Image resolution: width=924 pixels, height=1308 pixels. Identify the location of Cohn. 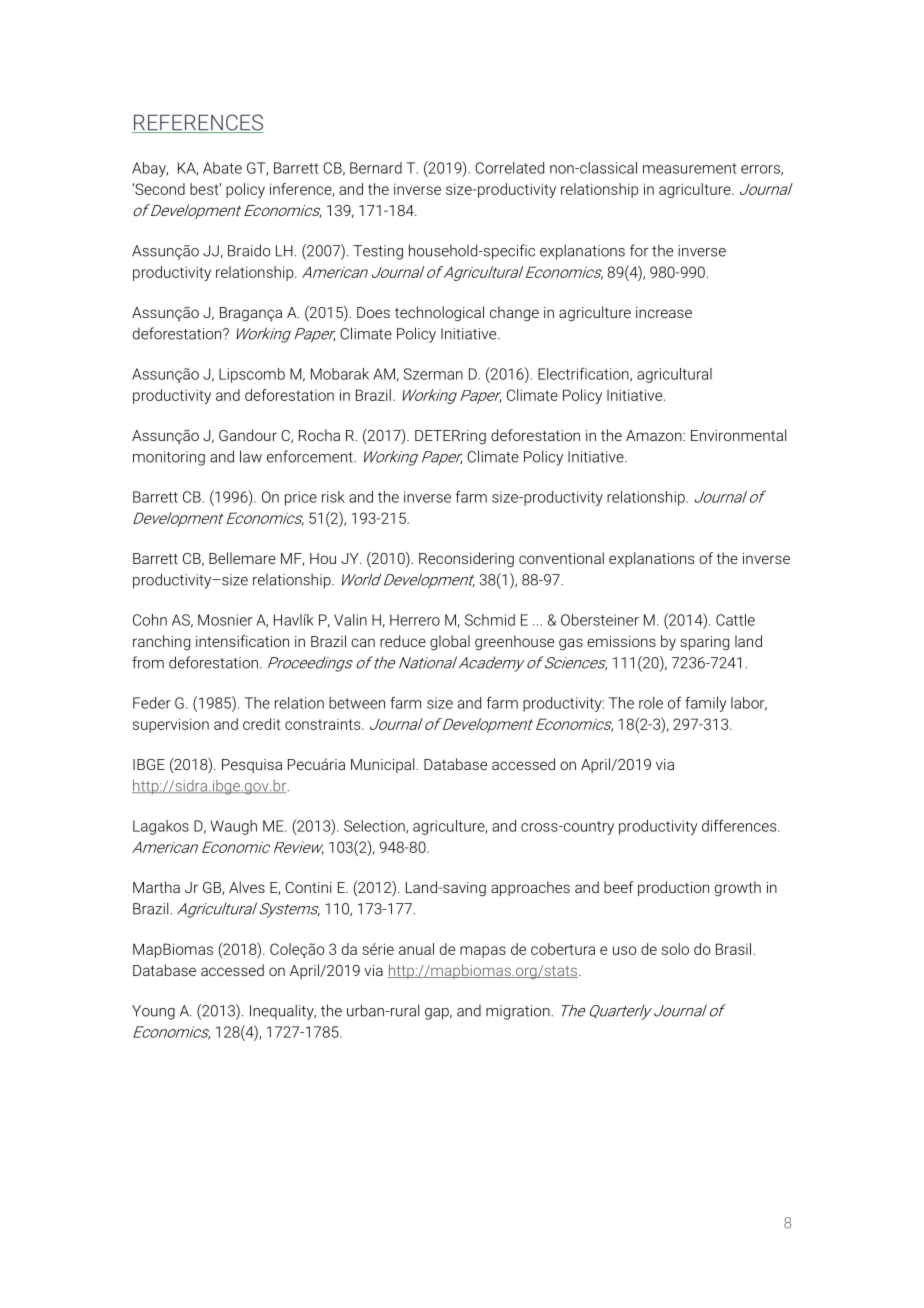
(150, 620).
